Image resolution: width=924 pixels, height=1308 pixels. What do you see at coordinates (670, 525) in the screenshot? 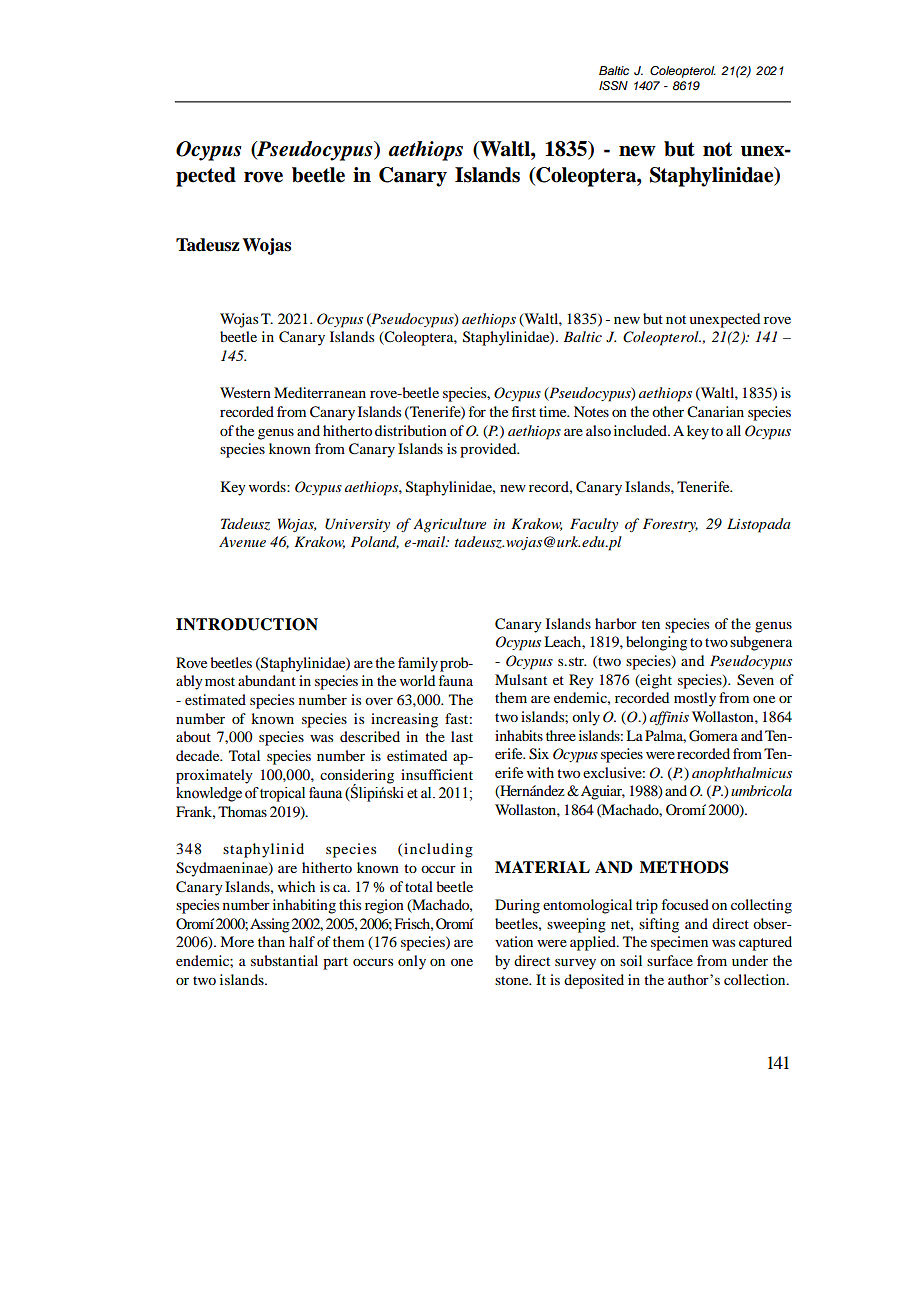
I see `Forestry` at bounding box center [670, 525].
